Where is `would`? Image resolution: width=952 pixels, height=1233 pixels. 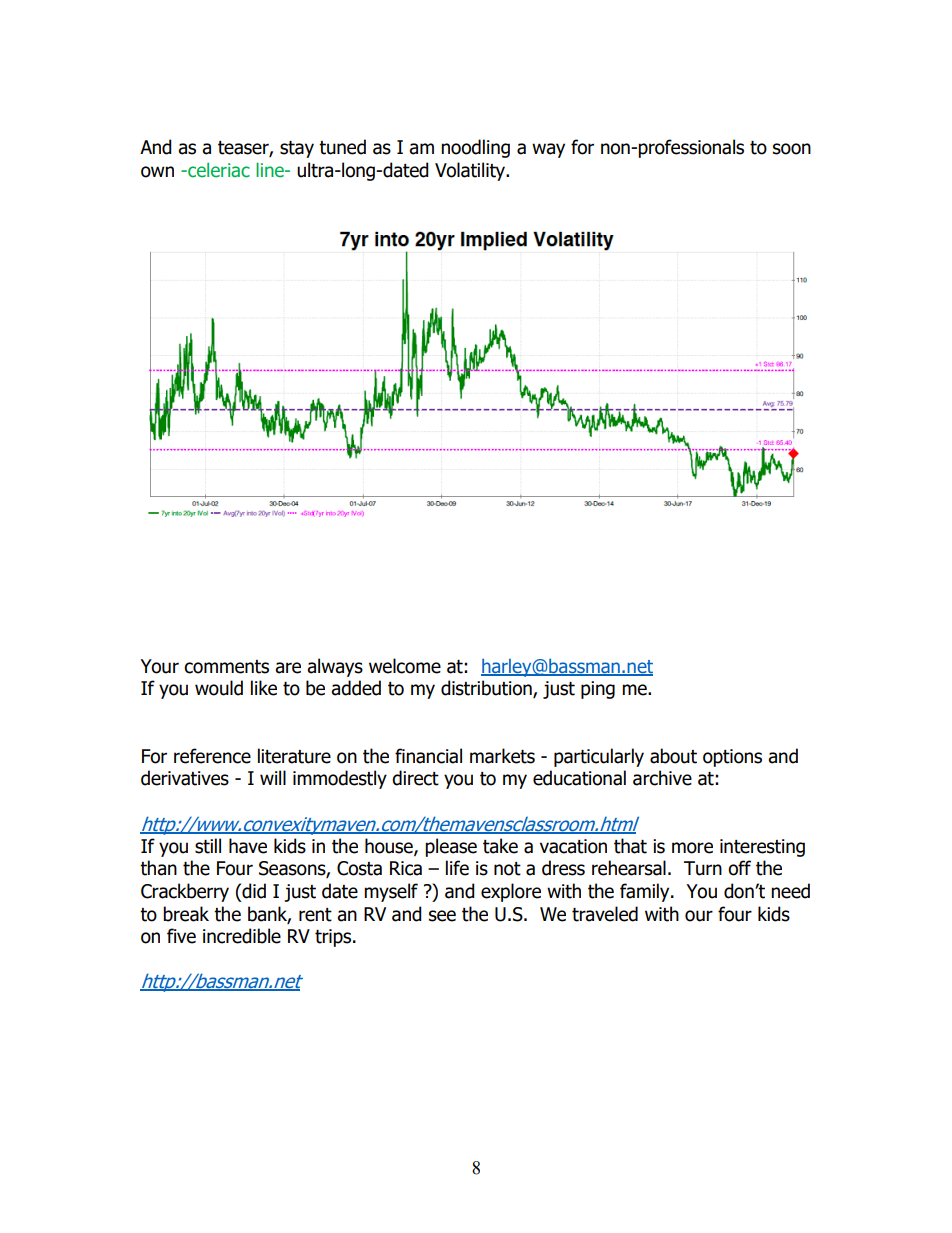 would is located at coordinates (219, 688).
